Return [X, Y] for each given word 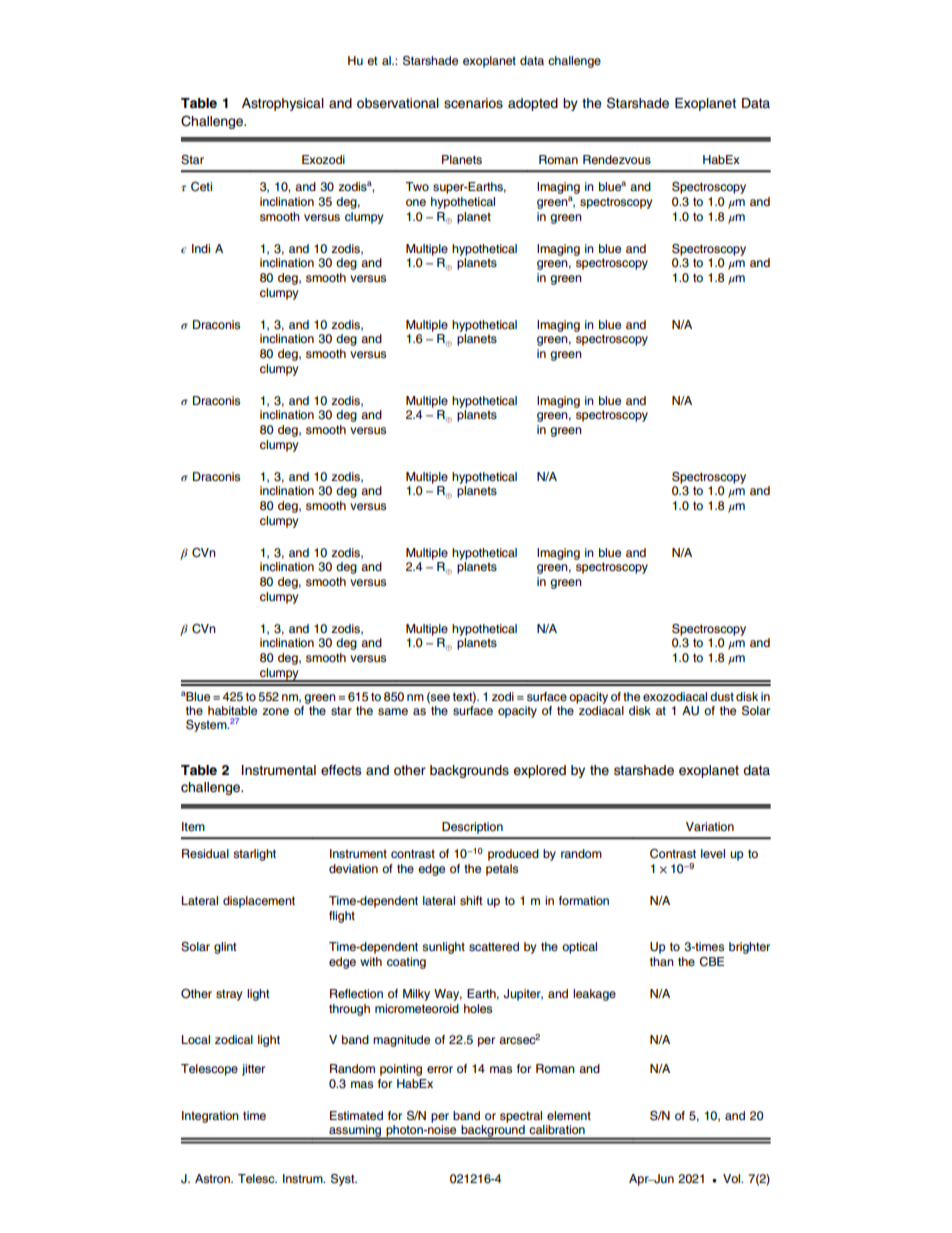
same [393, 711]
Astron [213, 1178]
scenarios [473, 103]
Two [417, 186]
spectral [521, 1117]
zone [275, 711]
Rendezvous [617, 159]
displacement [259, 902]
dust [722, 696]
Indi [201, 248]
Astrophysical [283, 104]
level [713, 853]
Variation [710, 826]
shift [471, 900]
